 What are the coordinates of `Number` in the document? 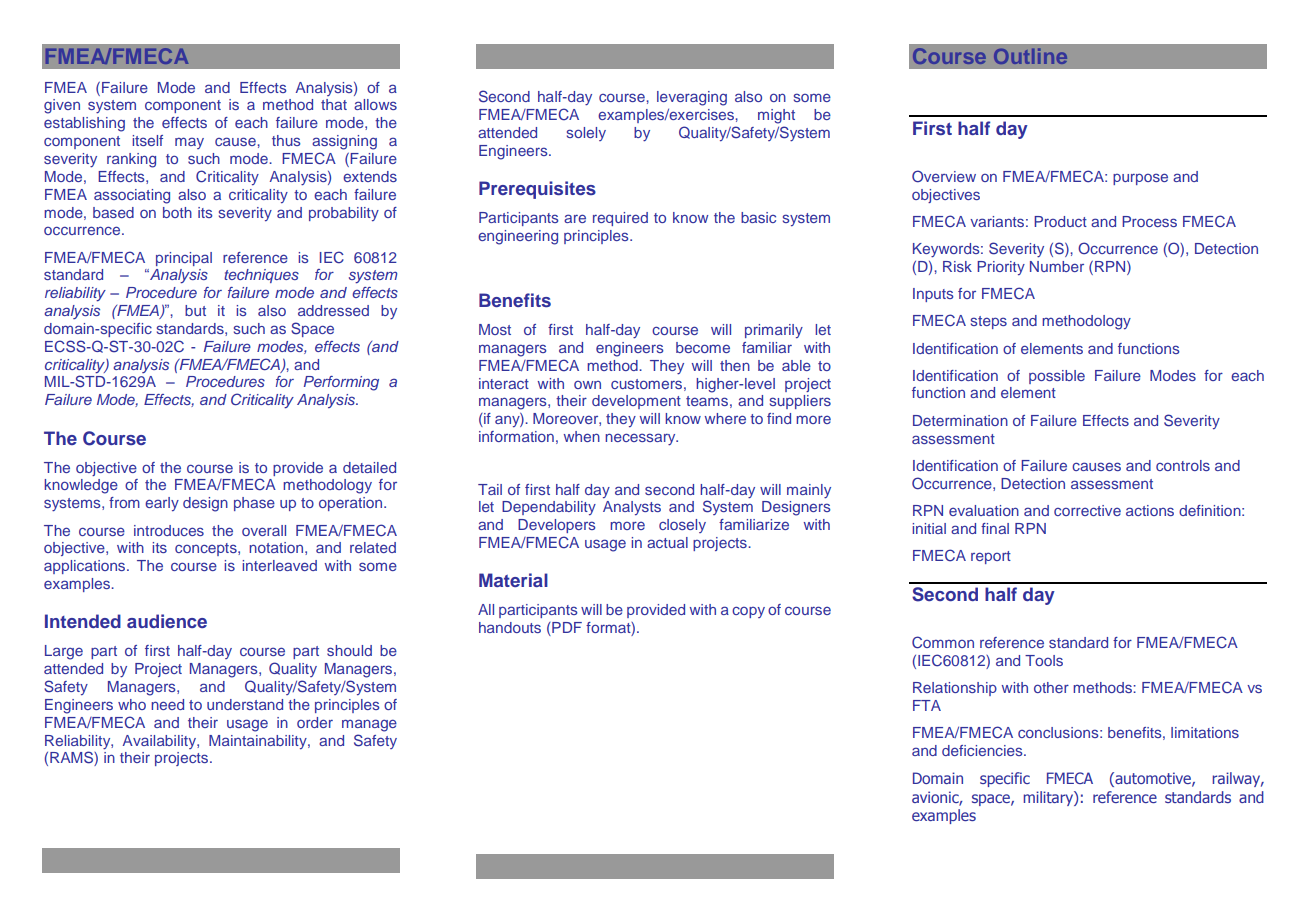 It's located at (1057, 266).
